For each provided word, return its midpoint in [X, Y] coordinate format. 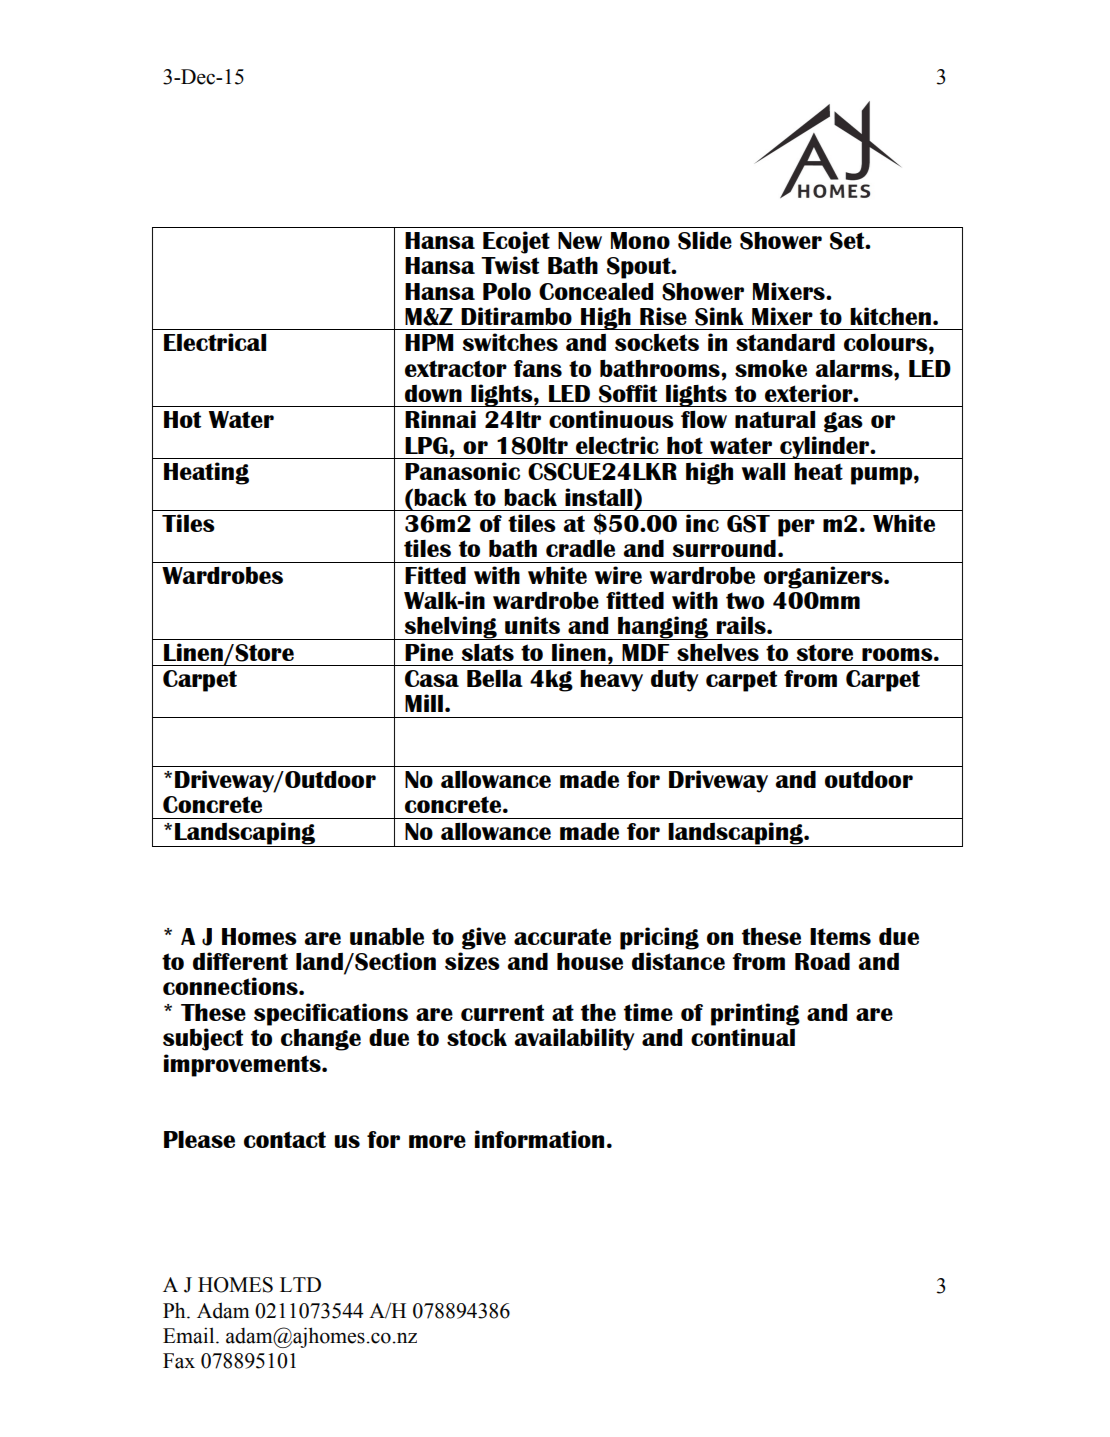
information [539, 1139]
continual [743, 1037]
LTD [300, 1284]
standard [785, 342]
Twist [510, 265]
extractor [456, 368]
